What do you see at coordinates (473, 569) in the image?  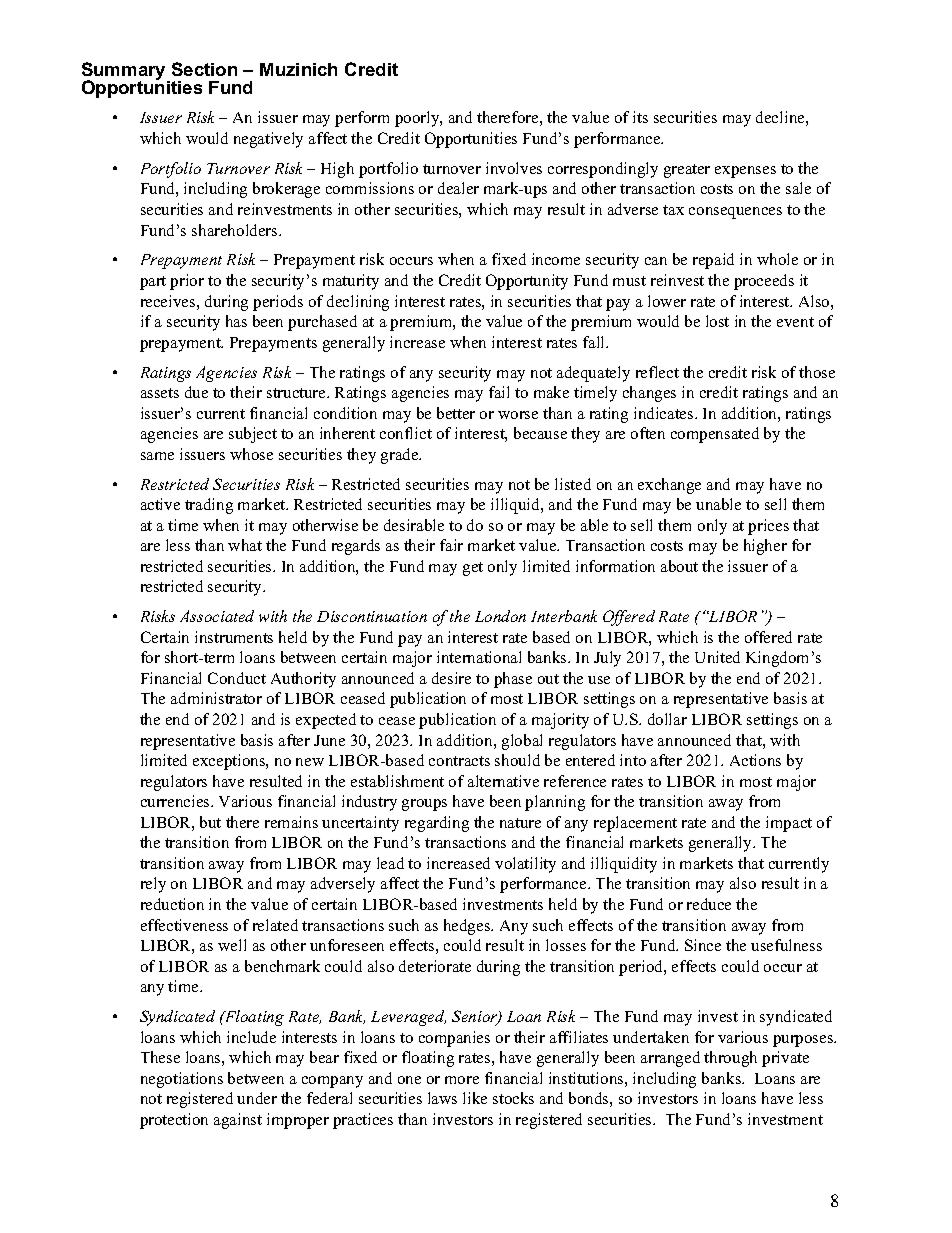 I see `get` at bounding box center [473, 569].
